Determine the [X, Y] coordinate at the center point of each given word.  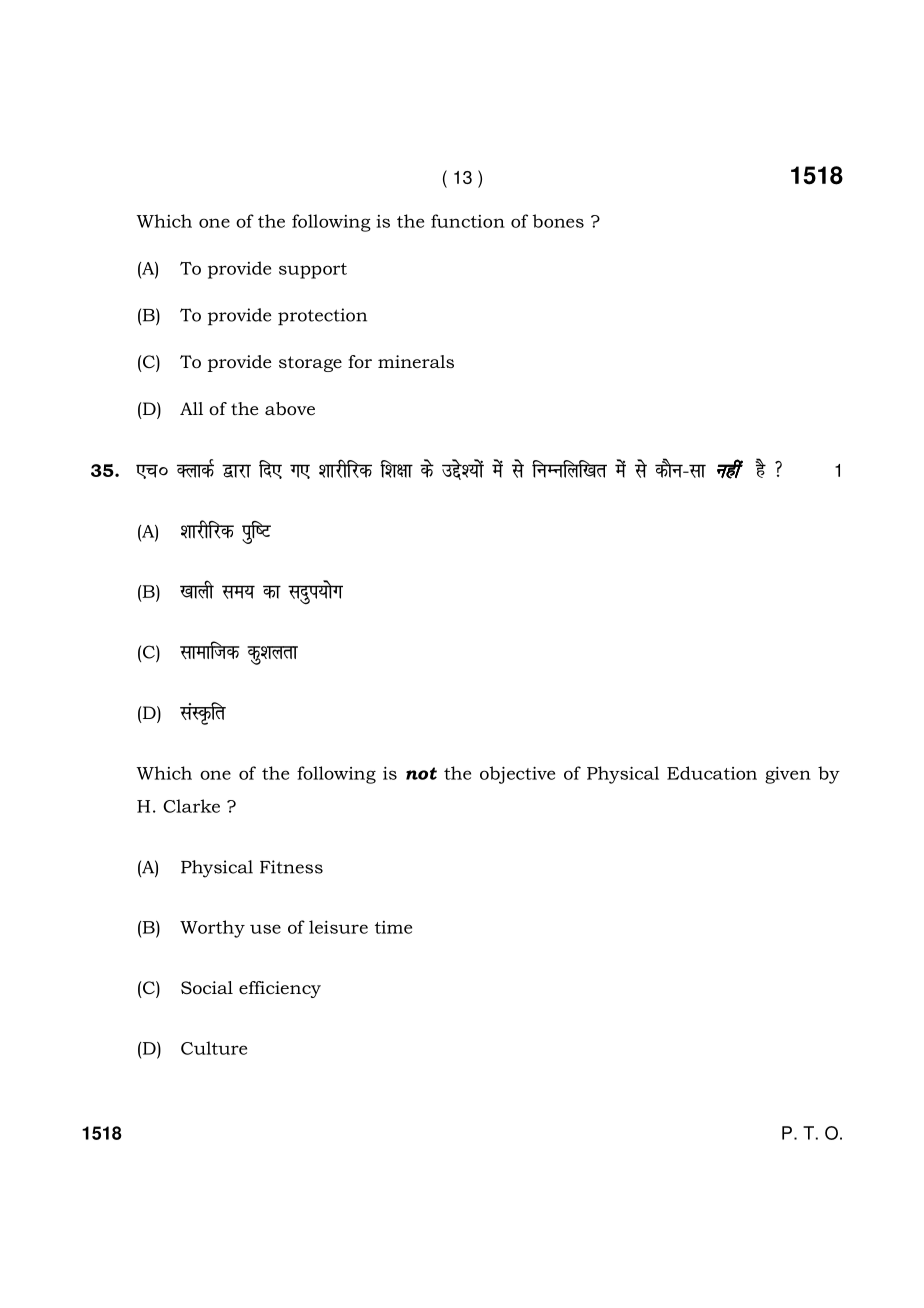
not [421, 773]
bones [558, 221]
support [313, 271]
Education [712, 773]
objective [517, 775]
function [468, 221]
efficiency [280, 989]
